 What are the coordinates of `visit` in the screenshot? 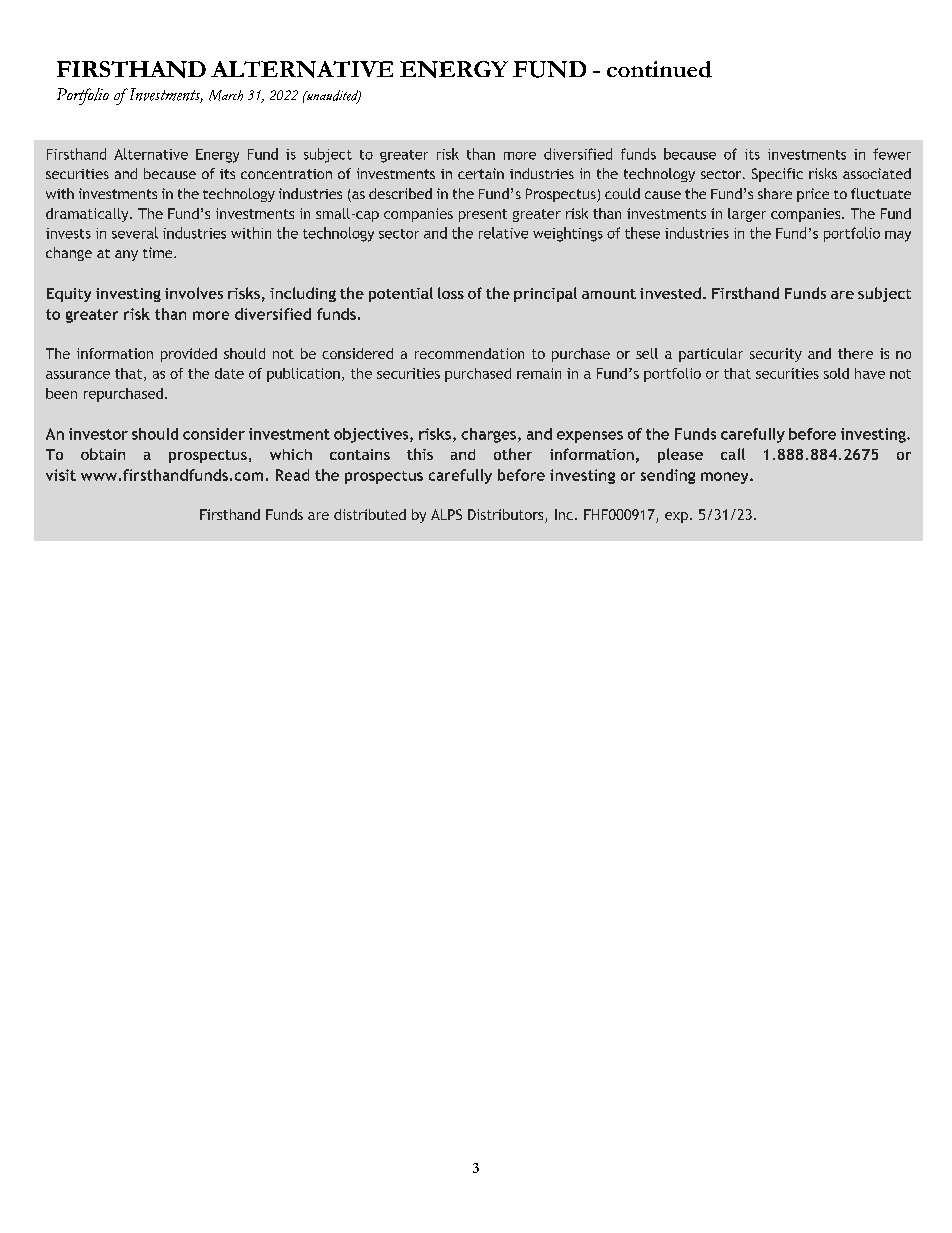 It's located at (61, 475).
